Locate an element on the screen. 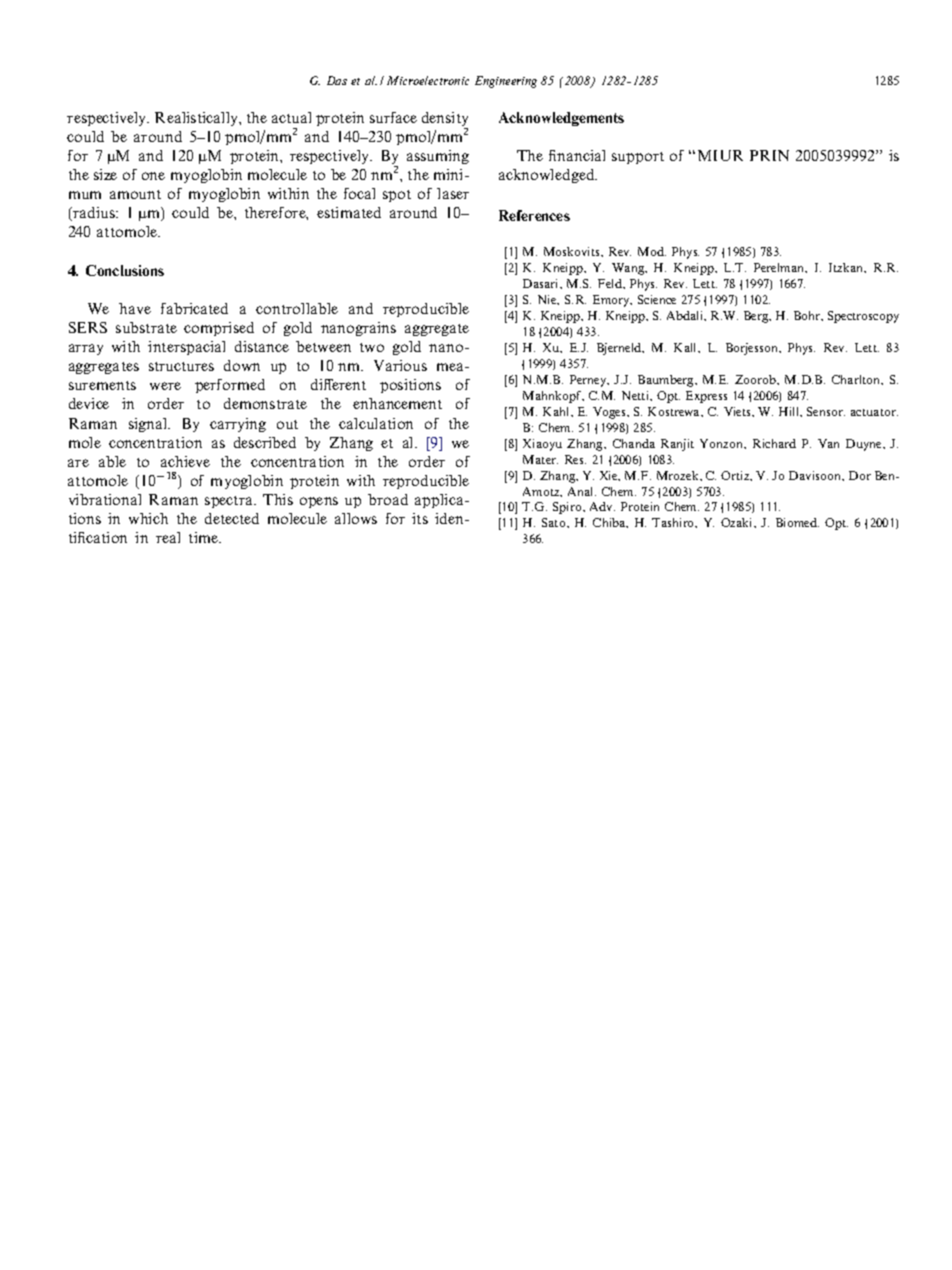  Acknowledgements is located at coordinates (561, 119).
